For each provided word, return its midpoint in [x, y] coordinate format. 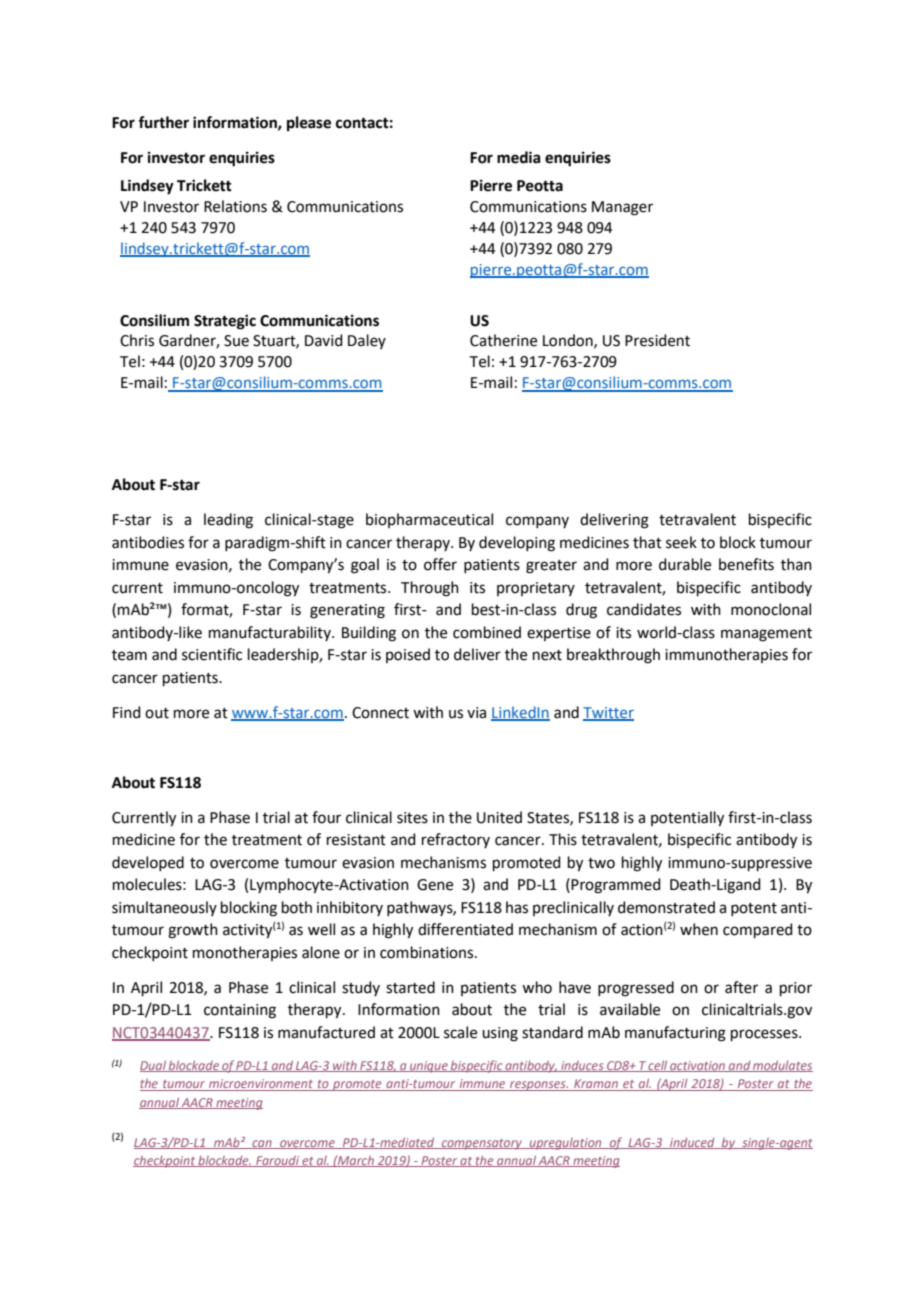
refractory [456, 840]
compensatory [481, 1144]
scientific [212, 654]
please [309, 124]
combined [487, 632]
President [657, 340]
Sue [236, 341]
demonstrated [666, 907]
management [766, 635]
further [163, 122]
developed [148, 863]
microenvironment [261, 1085]
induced [692, 1143]
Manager [622, 208]
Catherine [503, 340]
